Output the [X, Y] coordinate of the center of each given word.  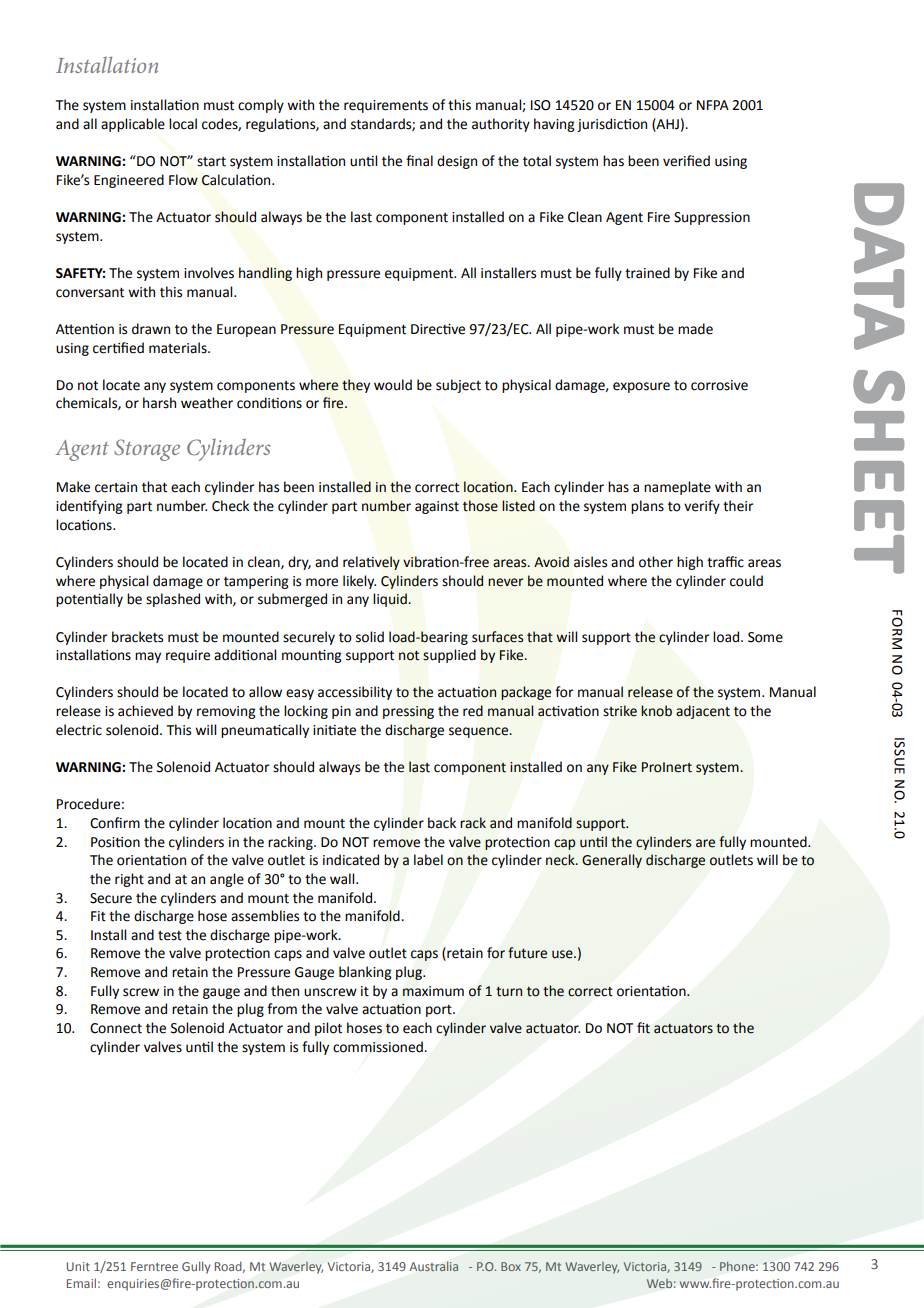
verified [686, 161]
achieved [145, 711]
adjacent [703, 712]
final [419, 161]
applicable [133, 125]
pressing [408, 712]
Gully [196, 1267]
